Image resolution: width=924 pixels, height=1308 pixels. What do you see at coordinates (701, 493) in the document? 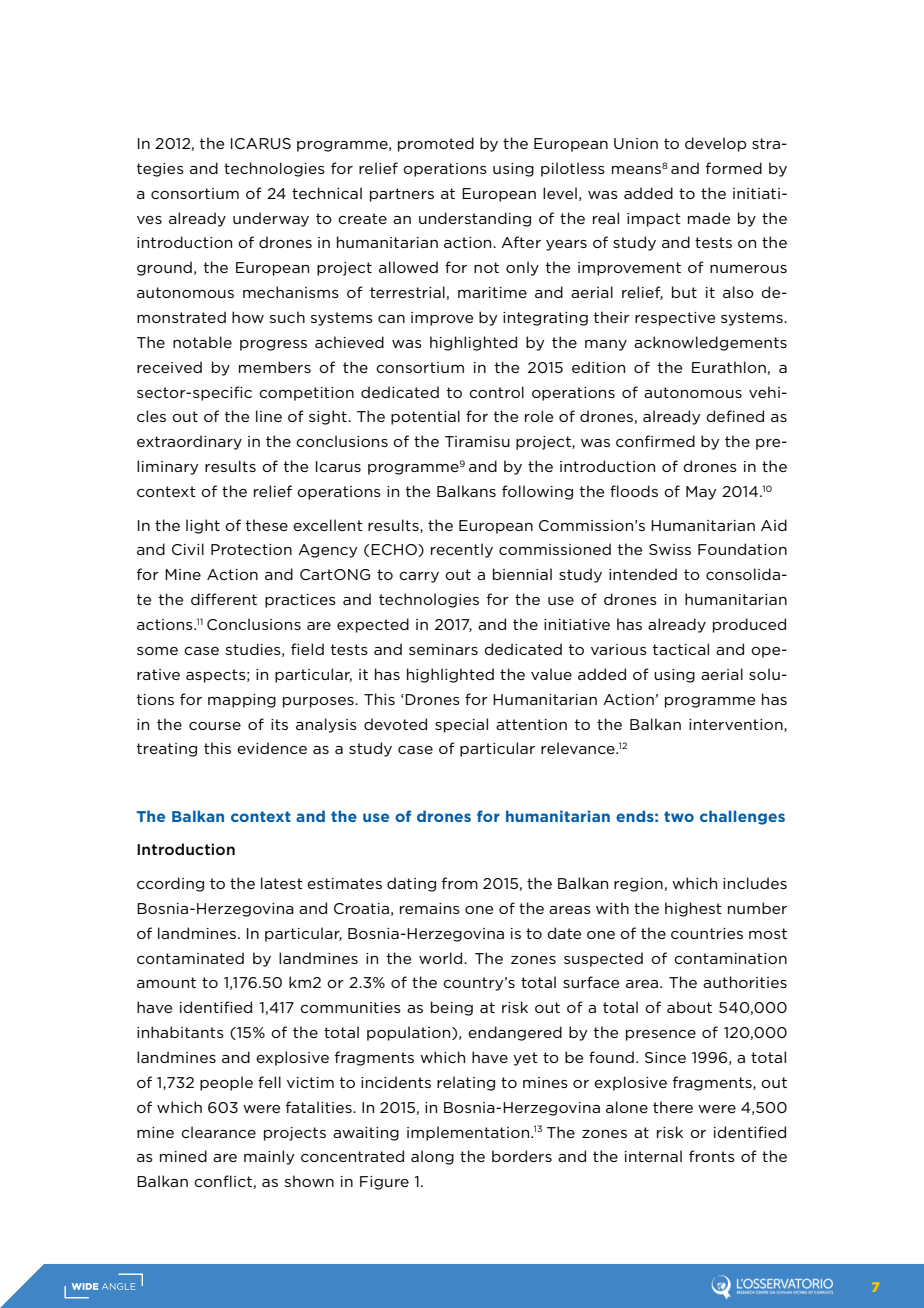
I see `May` at bounding box center [701, 493].
